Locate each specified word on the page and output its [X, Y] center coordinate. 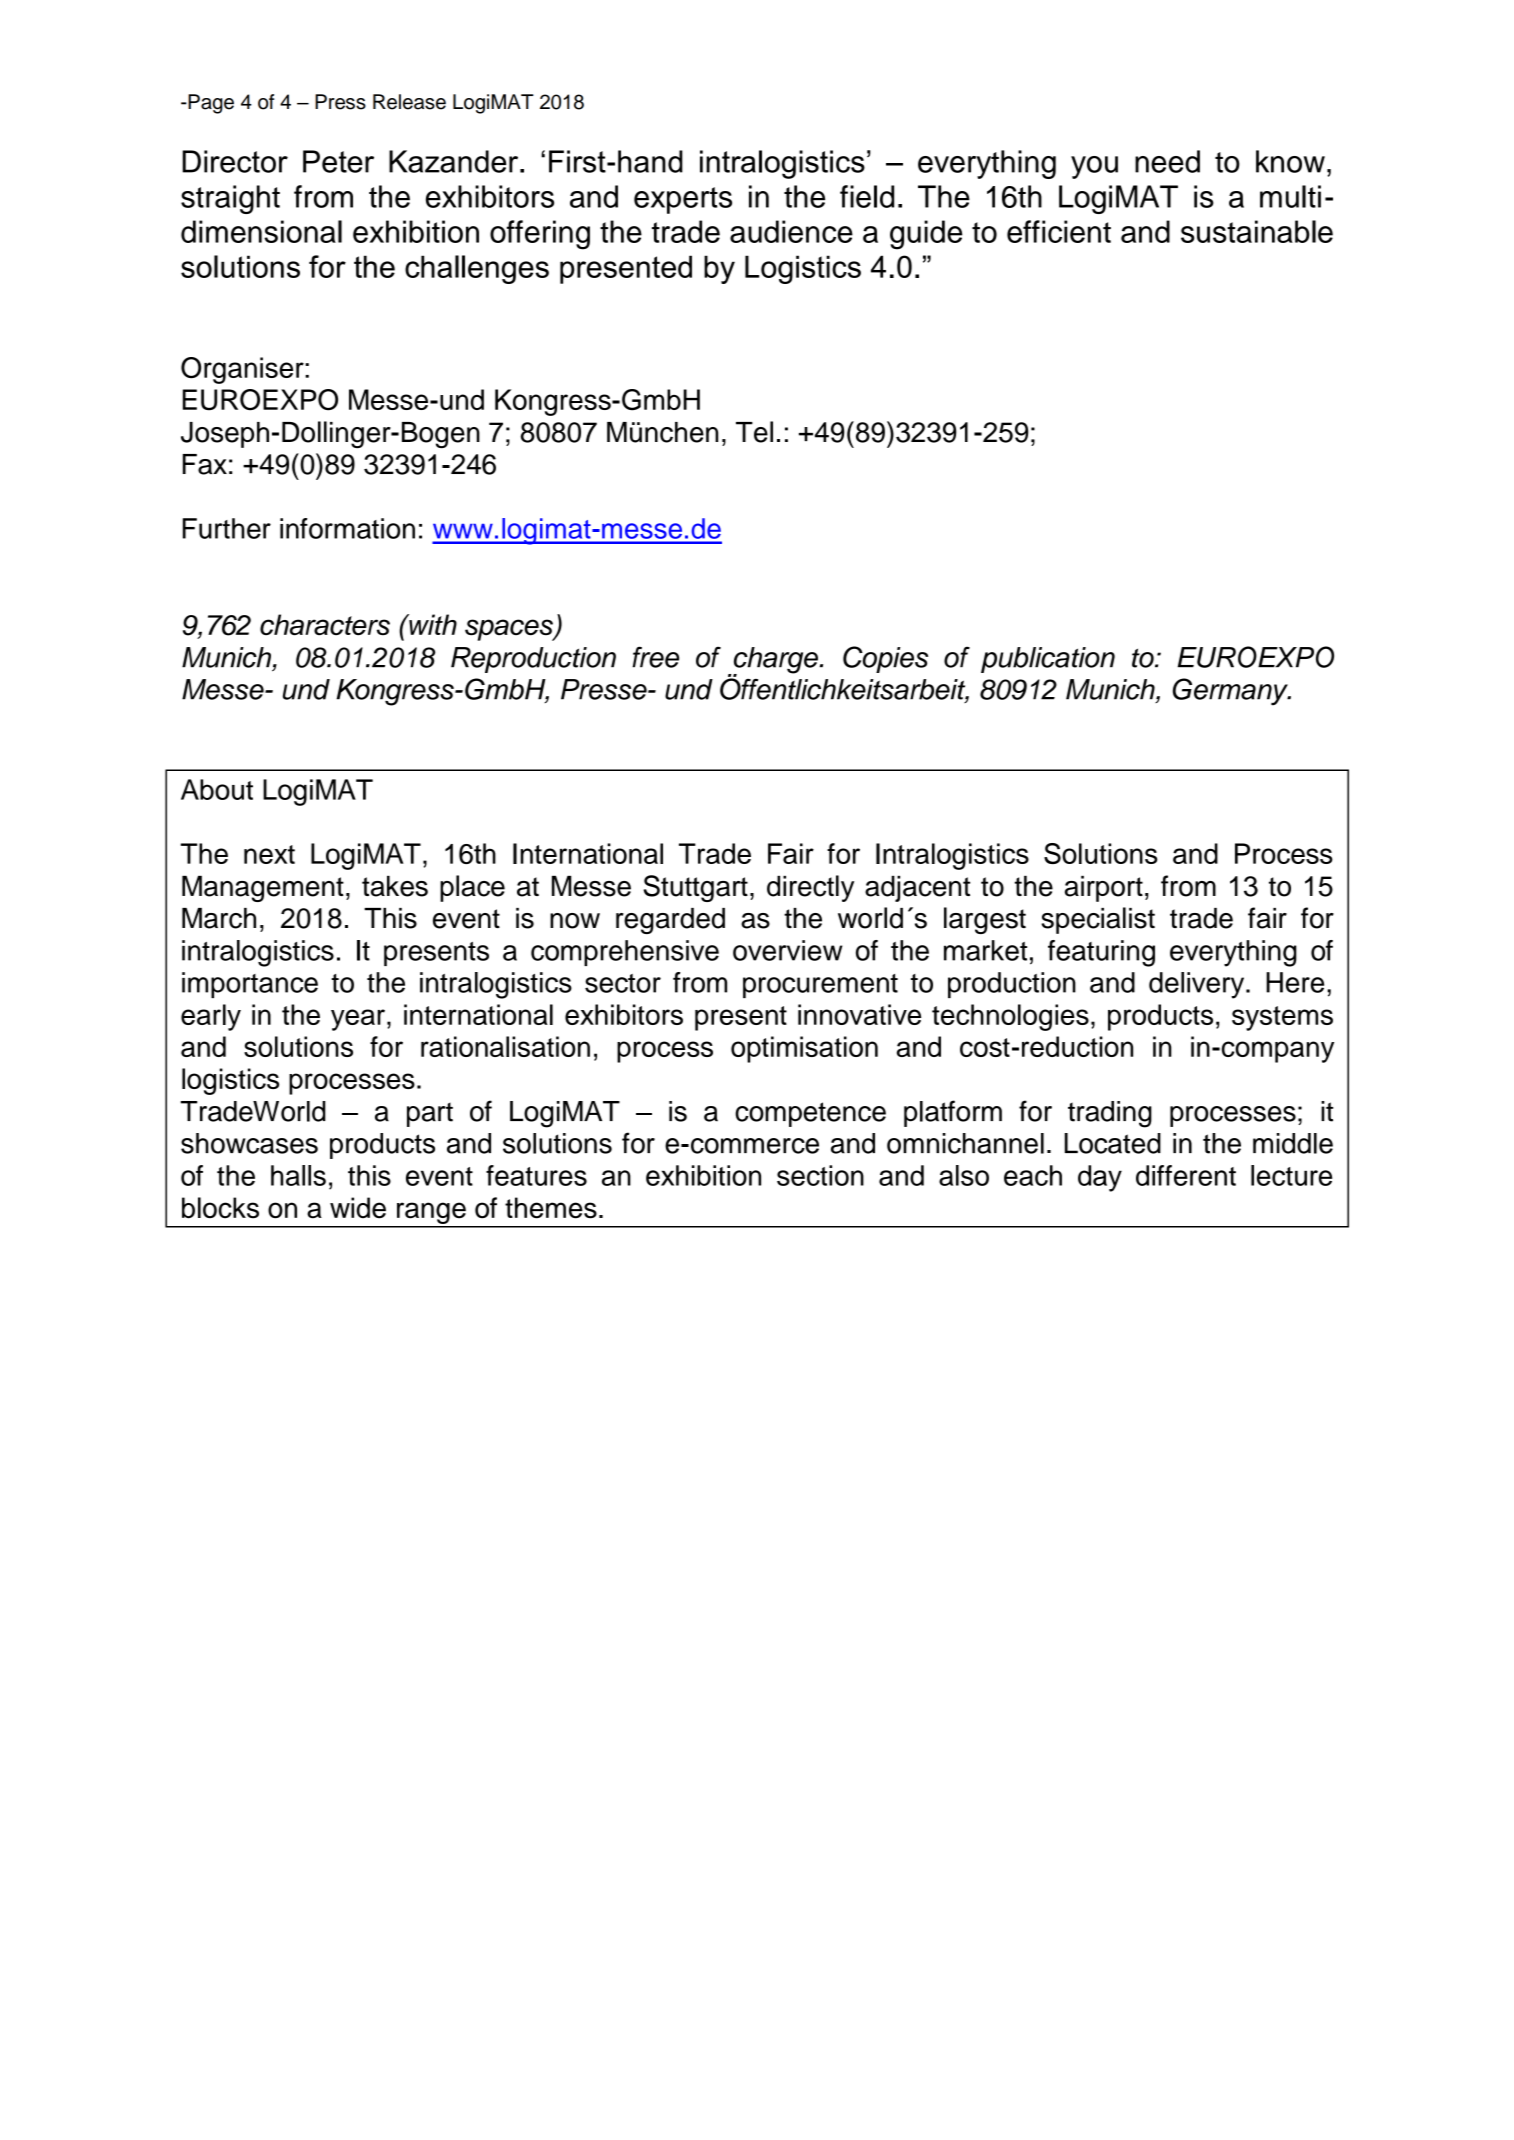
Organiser [243, 370]
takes [395, 886]
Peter [338, 161]
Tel [754, 432]
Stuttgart [695, 888]
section [820, 1175]
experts [683, 200]
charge [775, 661]
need [1167, 161]
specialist [1098, 920]
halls [298, 1175]
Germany [1231, 692]
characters [325, 625]
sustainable [1257, 231]
